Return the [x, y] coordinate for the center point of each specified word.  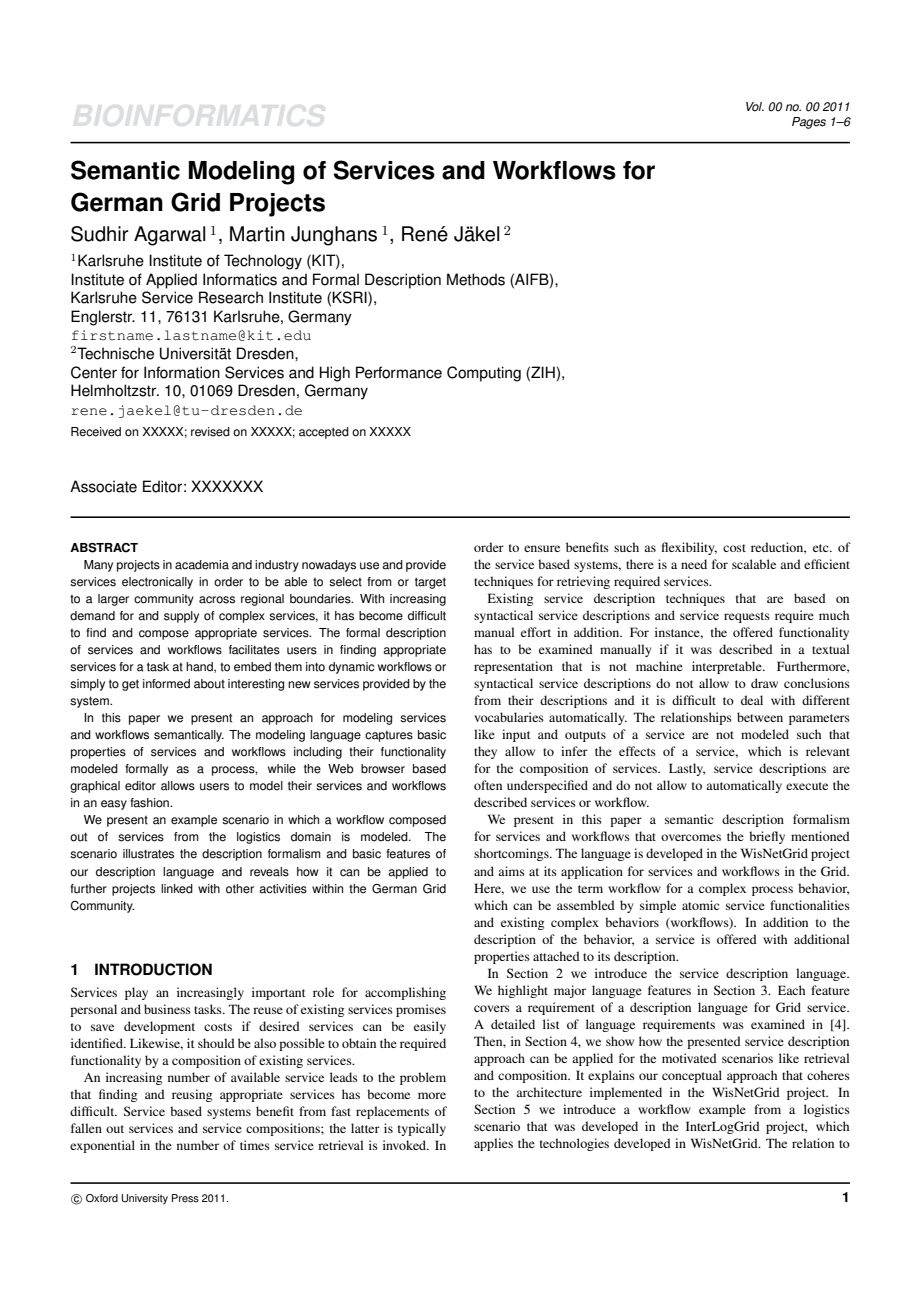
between [760, 717]
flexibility [689, 548]
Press [185, 1198]
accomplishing [405, 993]
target [430, 583]
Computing [484, 374]
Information [182, 372]
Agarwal [169, 236]
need [694, 564]
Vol [755, 107]
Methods [476, 279]
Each [791, 990]
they [485, 752]
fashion [150, 803]
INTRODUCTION [153, 969]
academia [202, 565]
